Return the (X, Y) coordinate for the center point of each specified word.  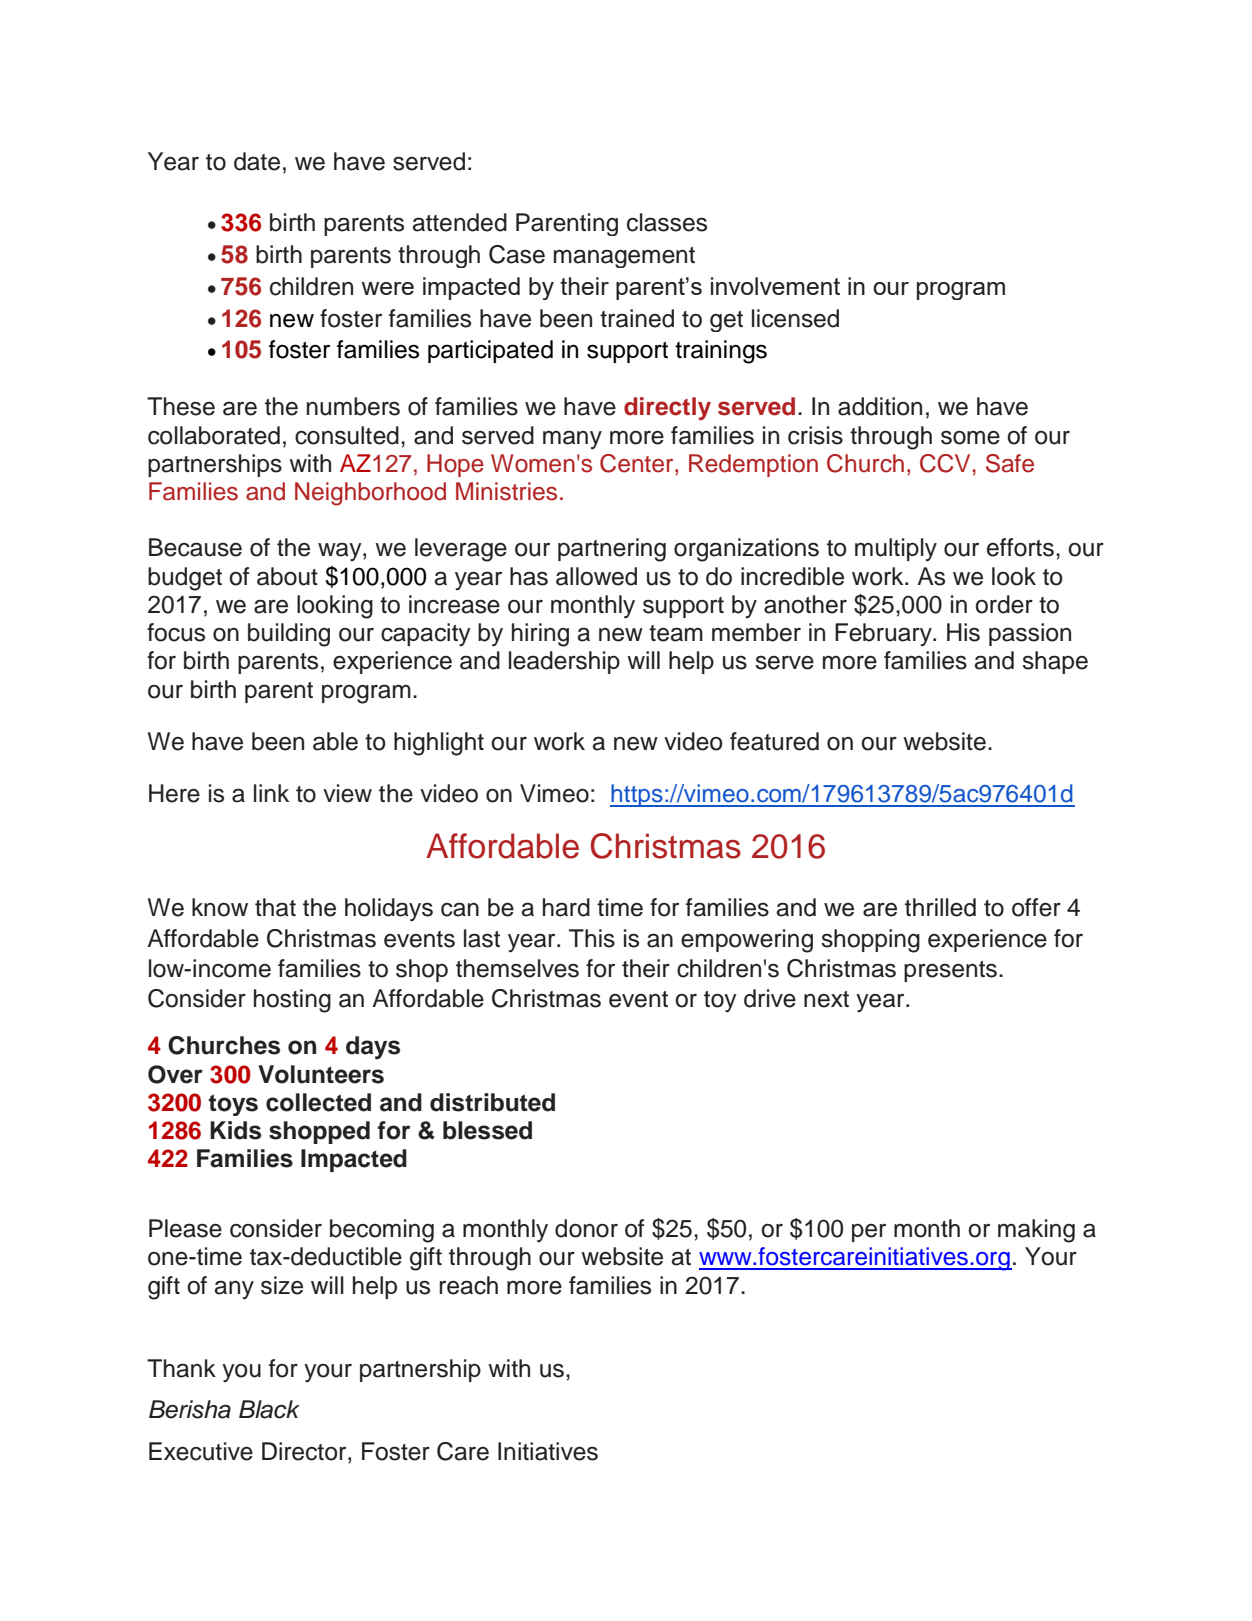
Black (269, 1409)
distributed (492, 1102)
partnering (612, 550)
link (271, 793)
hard (566, 907)
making (1036, 1231)
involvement (775, 286)
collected (318, 1102)
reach (468, 1285)
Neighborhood (370, 494)
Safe (1010, 463)
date (257, 161)
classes (667, 222)
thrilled (940, 907)
